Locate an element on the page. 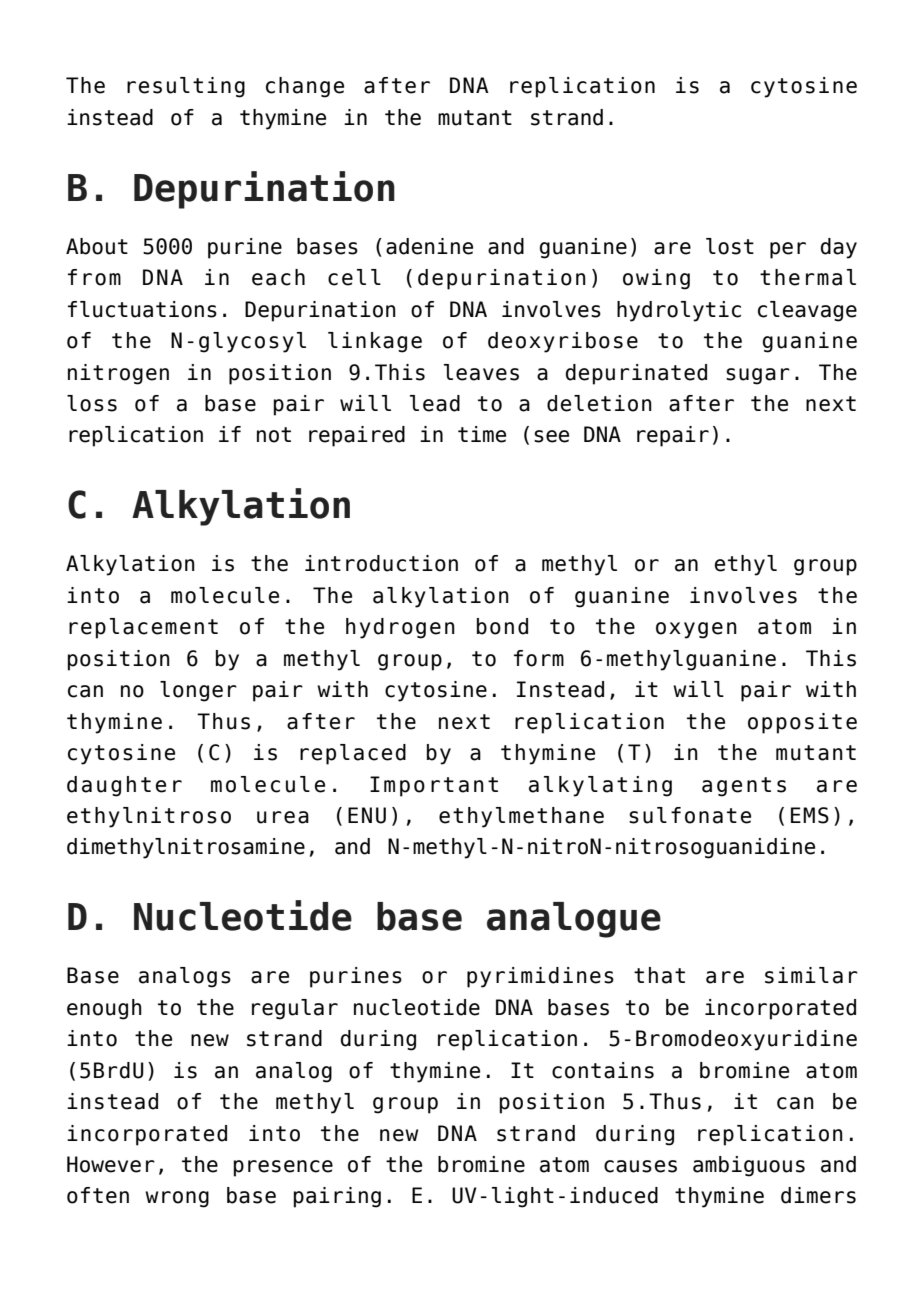  change is located at coordinates (305, 87).
